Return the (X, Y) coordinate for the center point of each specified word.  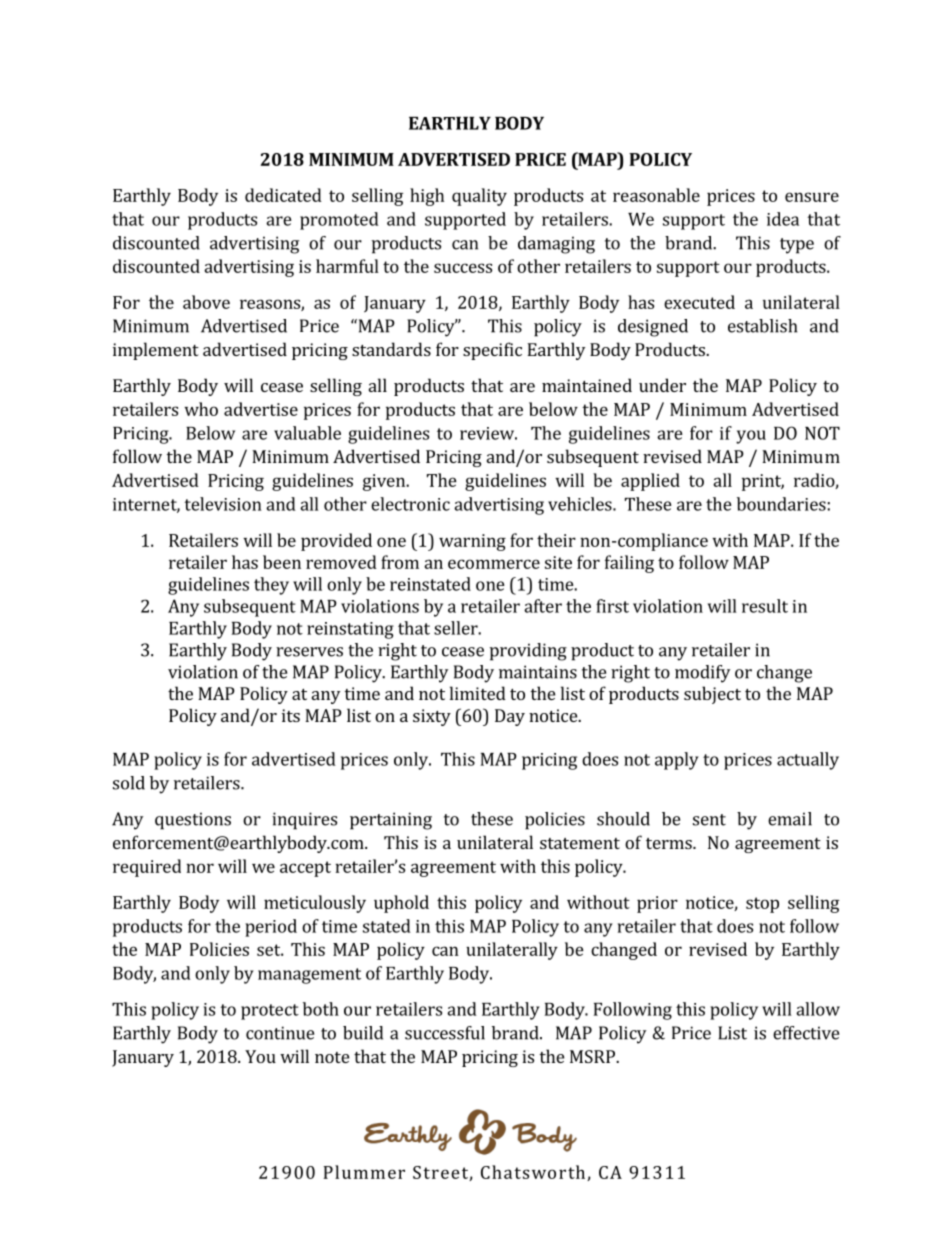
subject (712, 695)
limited (478, 693)
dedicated (283, 195)
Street (441, 1173)
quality (479, 197)
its (291, 715)
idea (783, 219)
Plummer (364, 1172)
